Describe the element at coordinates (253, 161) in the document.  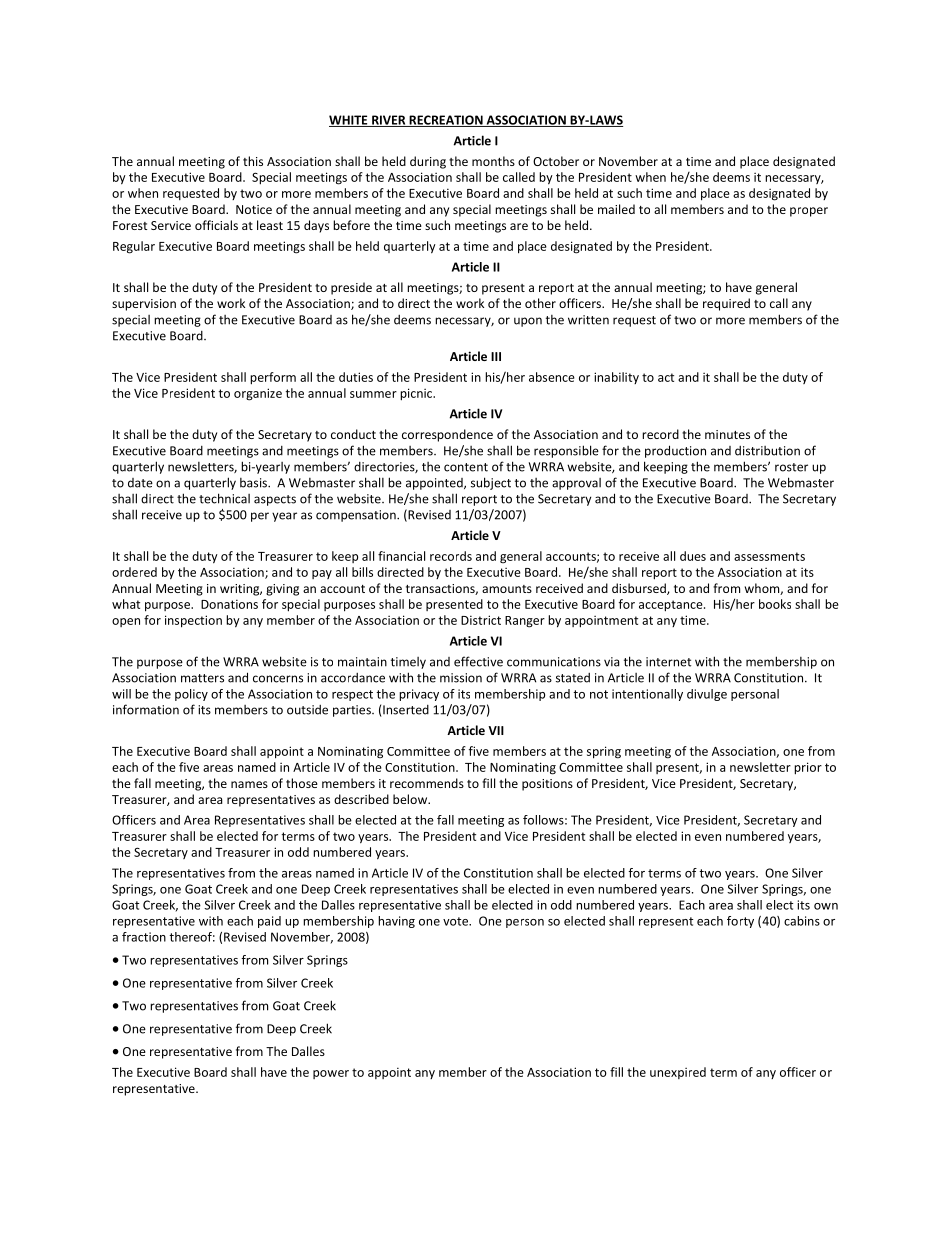
I see `this` at that location.
